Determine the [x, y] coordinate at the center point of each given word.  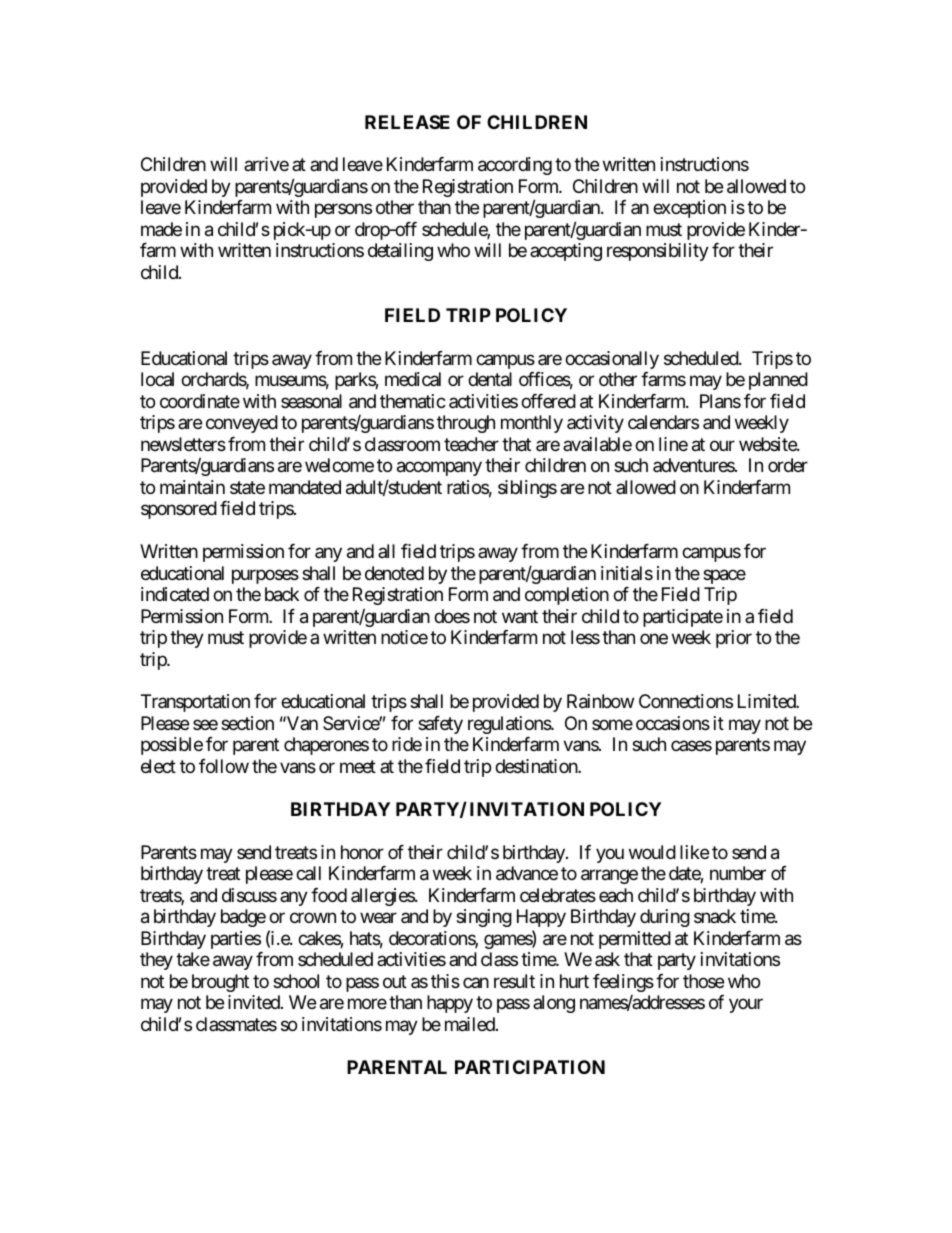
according [515, 166]
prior [734, 639]
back [282, 594]
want [520, 616]
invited [255, 1002]
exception [689, 209]
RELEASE [407, 122]
